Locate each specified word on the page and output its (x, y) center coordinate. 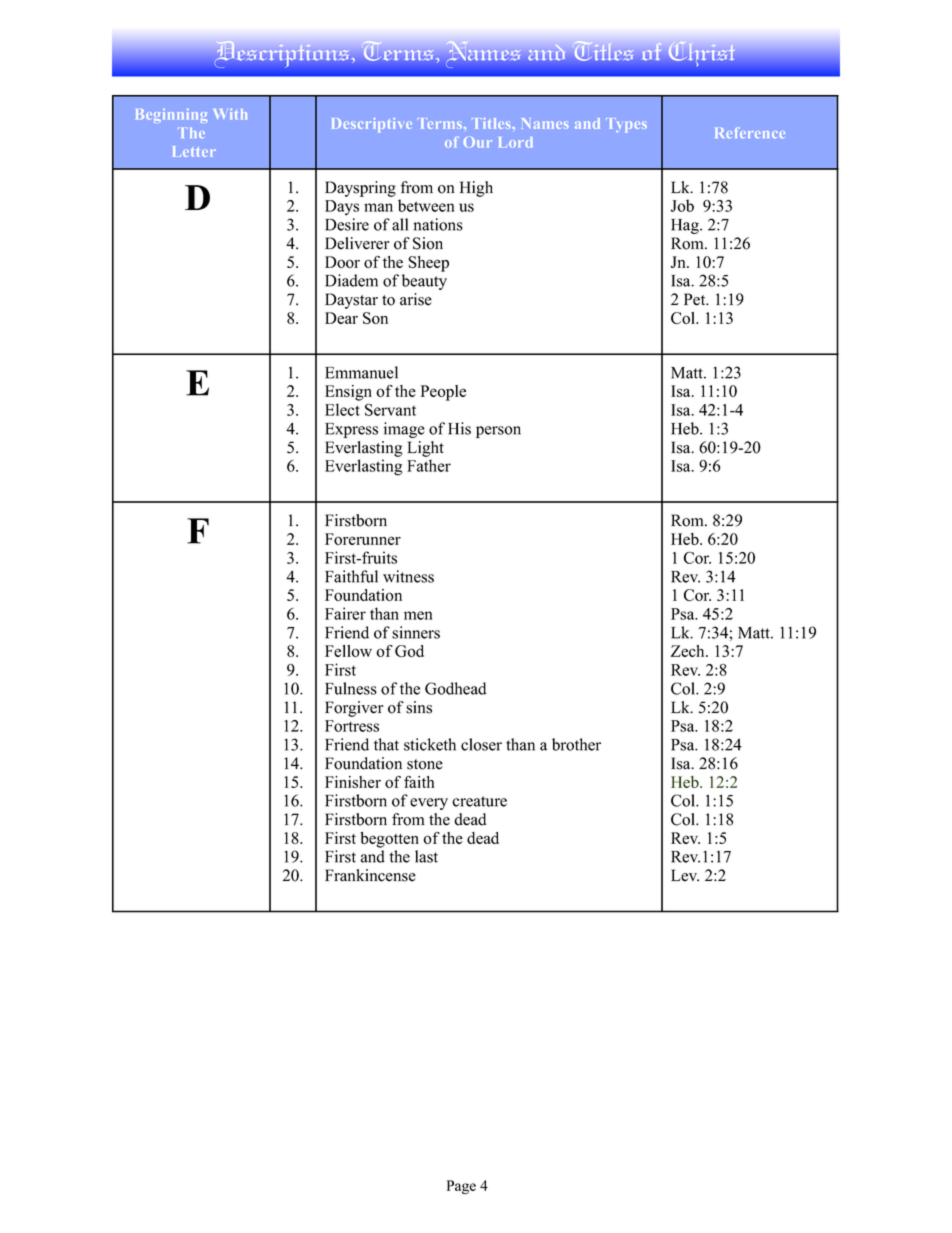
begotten (389, 840)
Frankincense (370, 875)
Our (477, 142)
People (443, 393)
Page (461, 1187)
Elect (342, 409)
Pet (696, 299)
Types (626, 125)
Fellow (348, 651)
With (230, 114)
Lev (685, 875)
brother (576, 744)
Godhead (456, 688)
